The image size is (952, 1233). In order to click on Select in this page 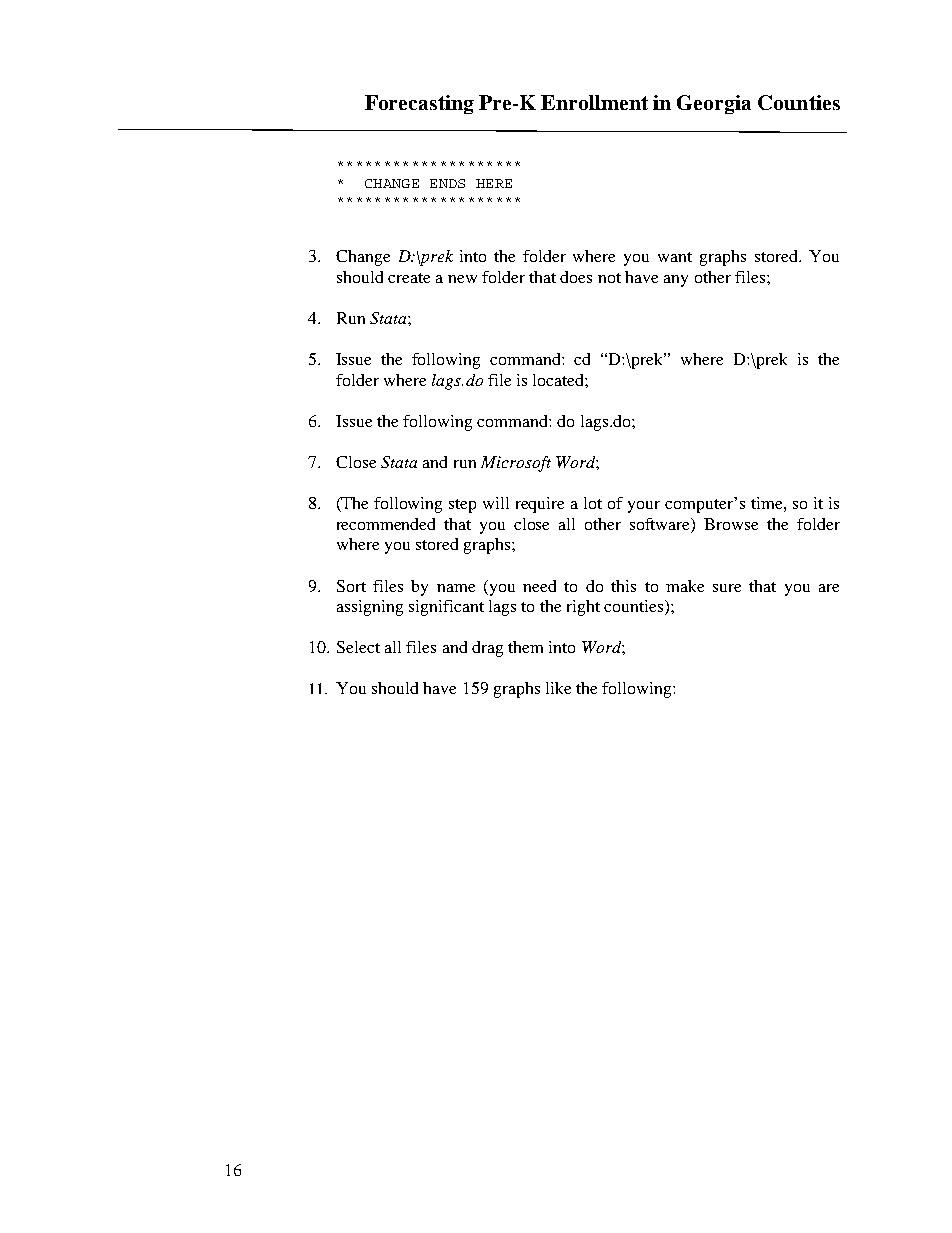, I will do `click(358, 647)`.
